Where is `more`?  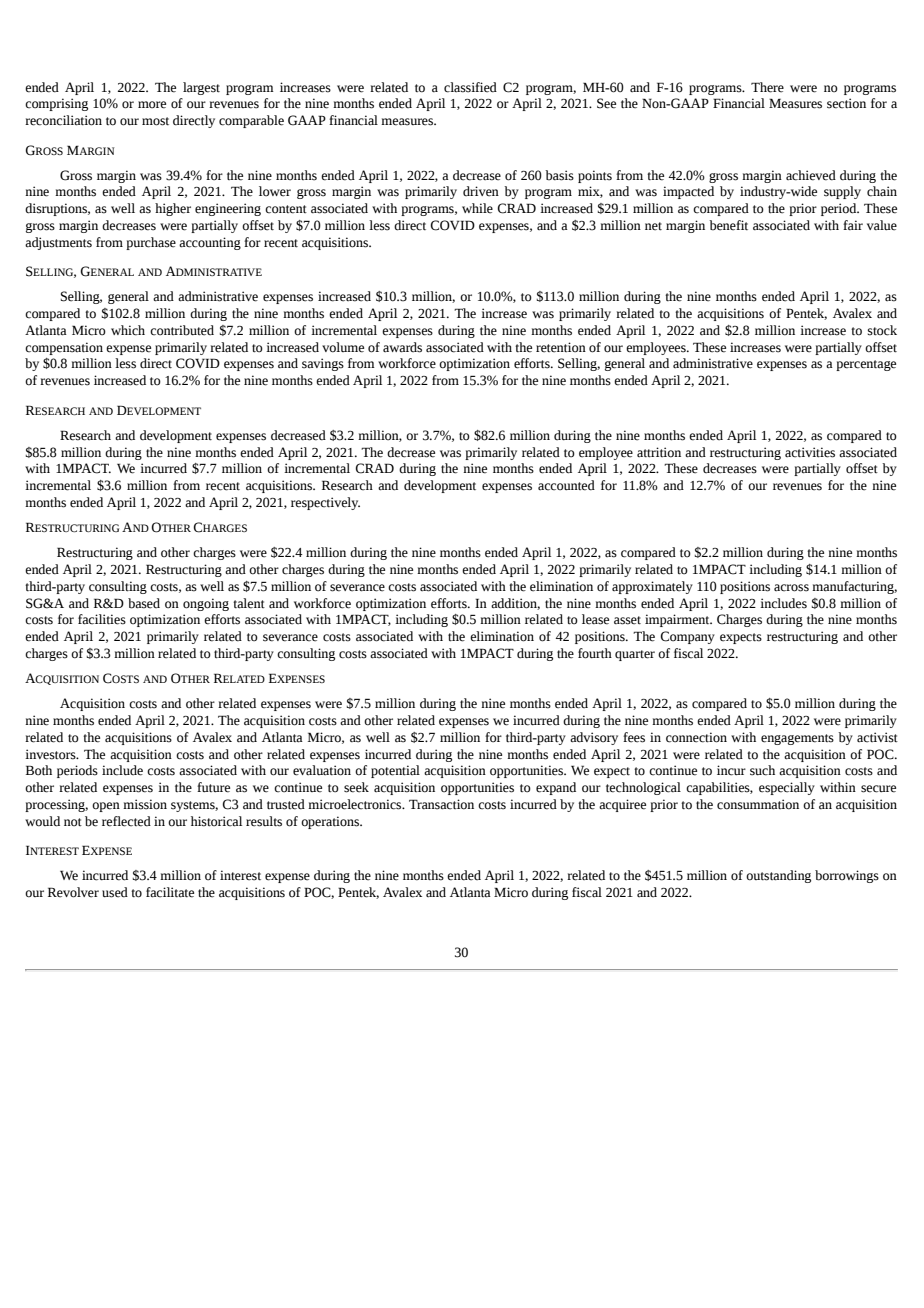
more is located at coordinates (152, 105).
